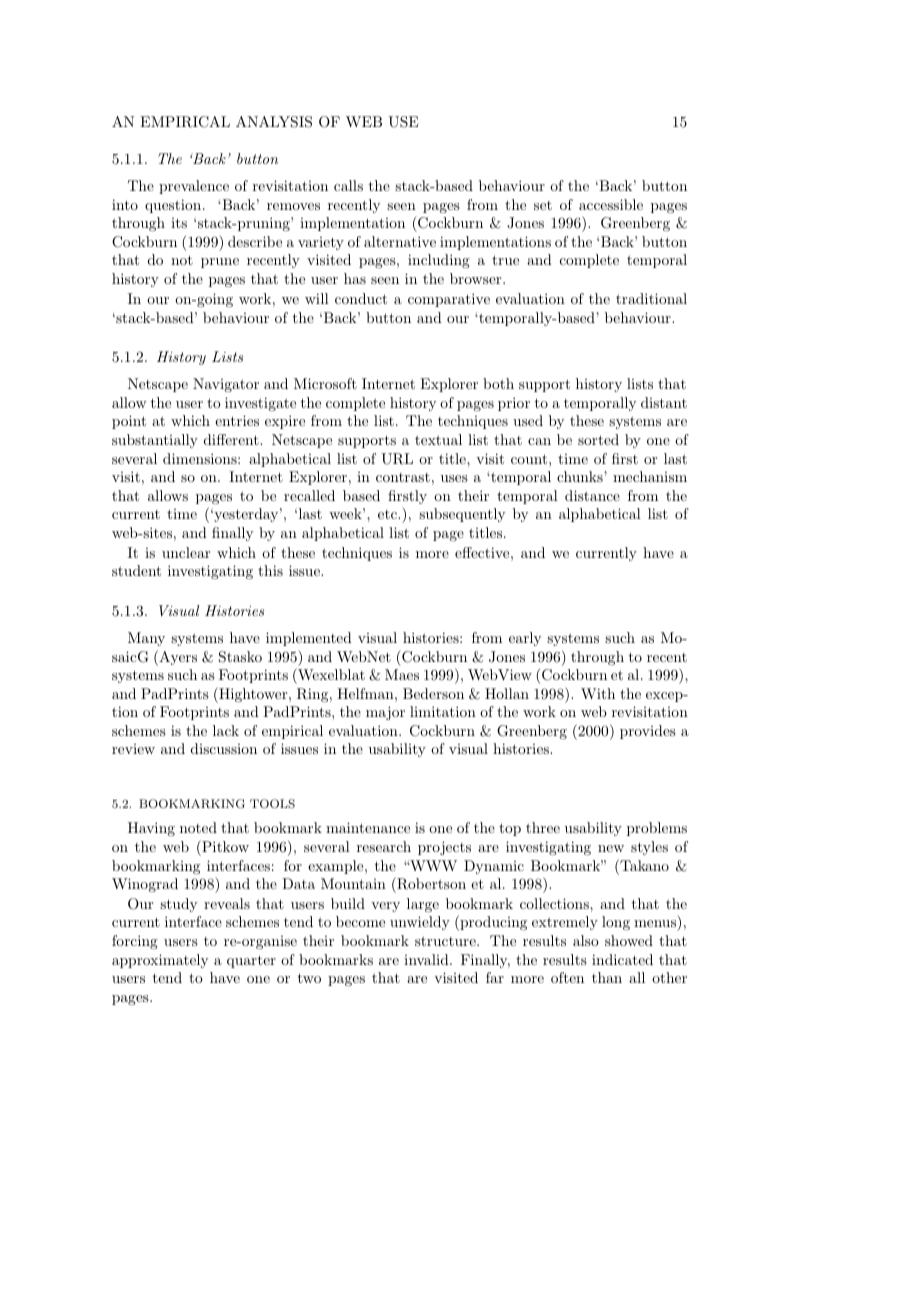 This document has width=924, height=1308. I want to click on approximately, so click(160, 961).
